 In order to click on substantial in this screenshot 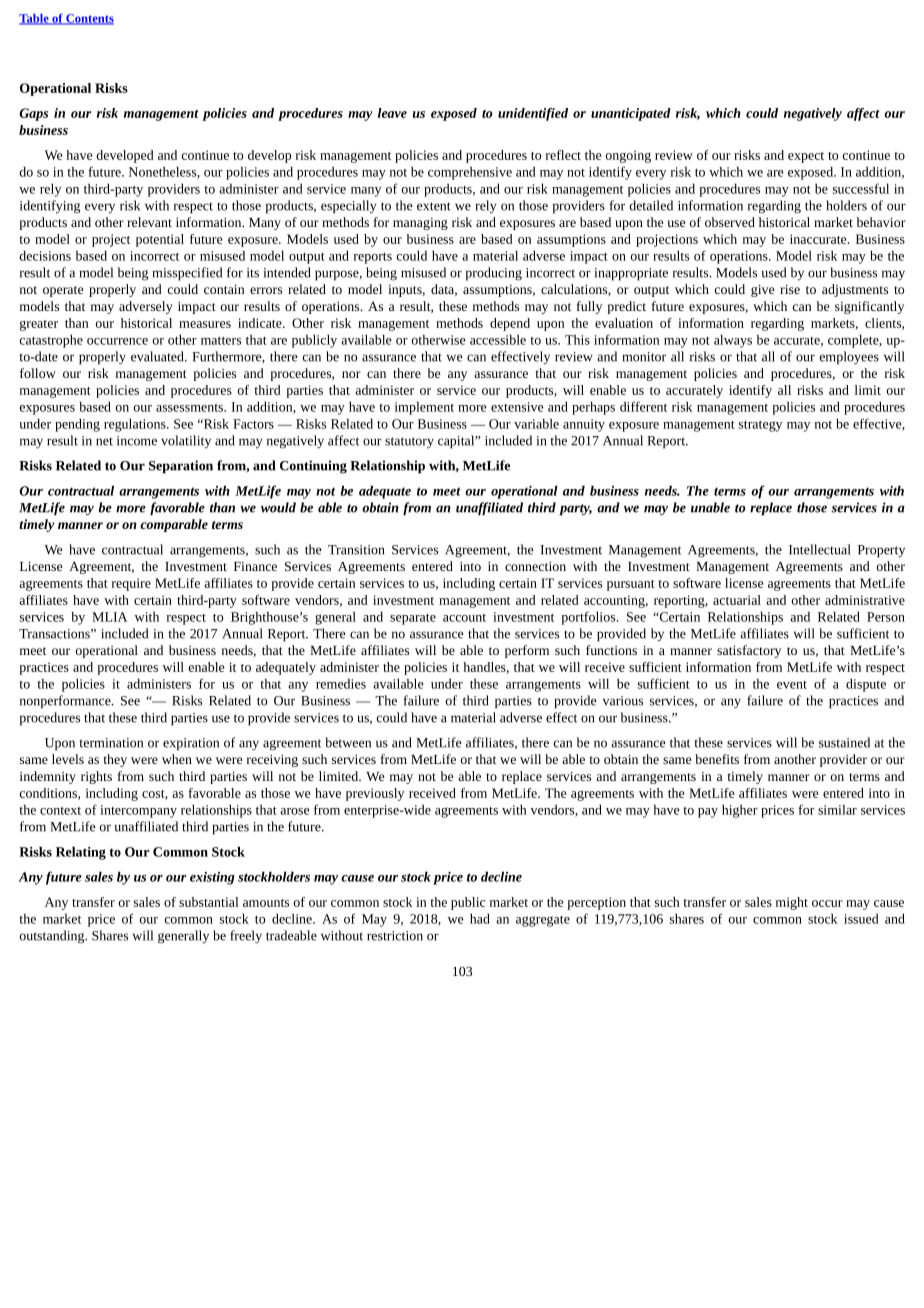, I will do `click(209, 902)`.
